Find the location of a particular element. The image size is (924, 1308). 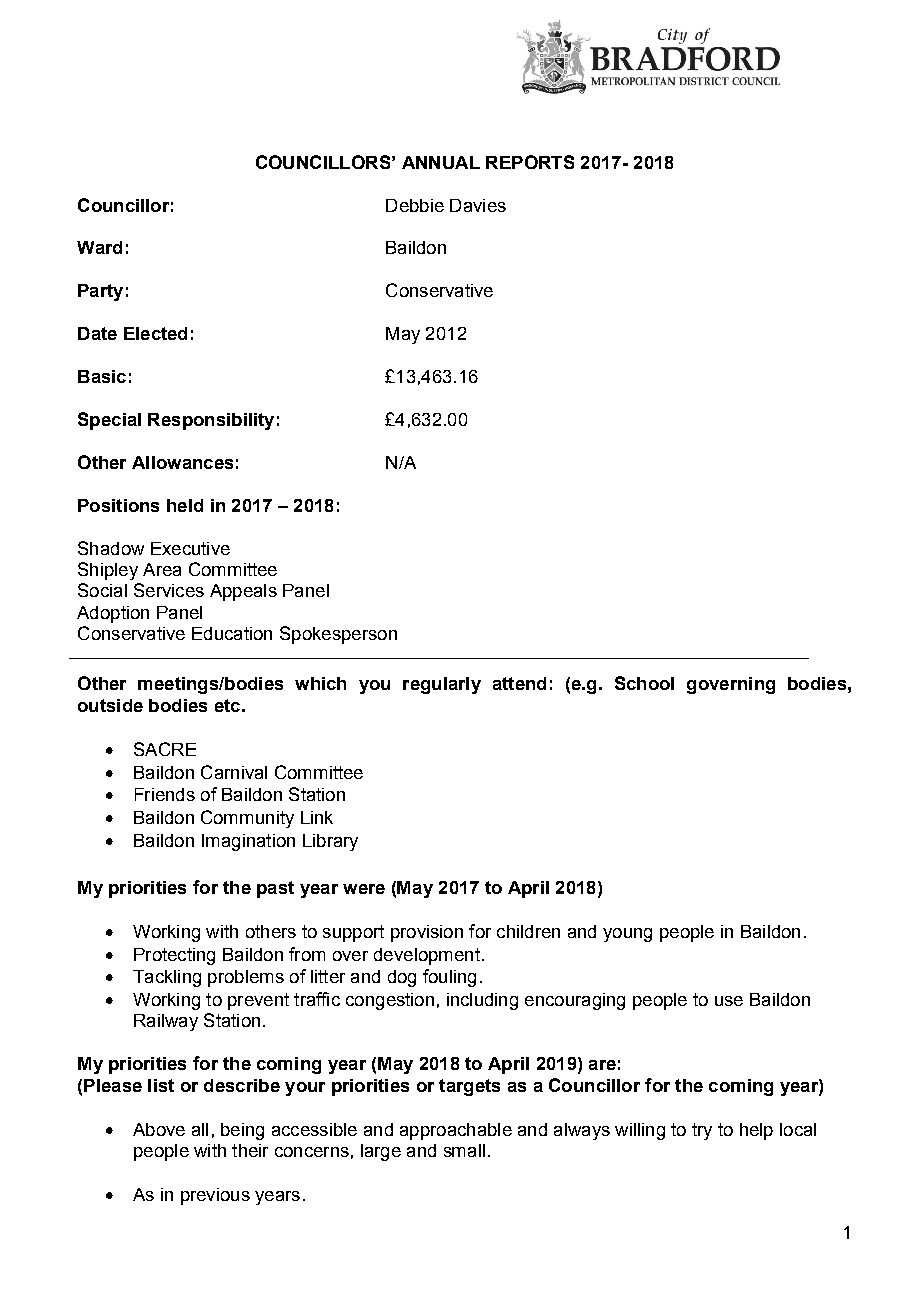

Above is located at coordinates (159, 1129).
